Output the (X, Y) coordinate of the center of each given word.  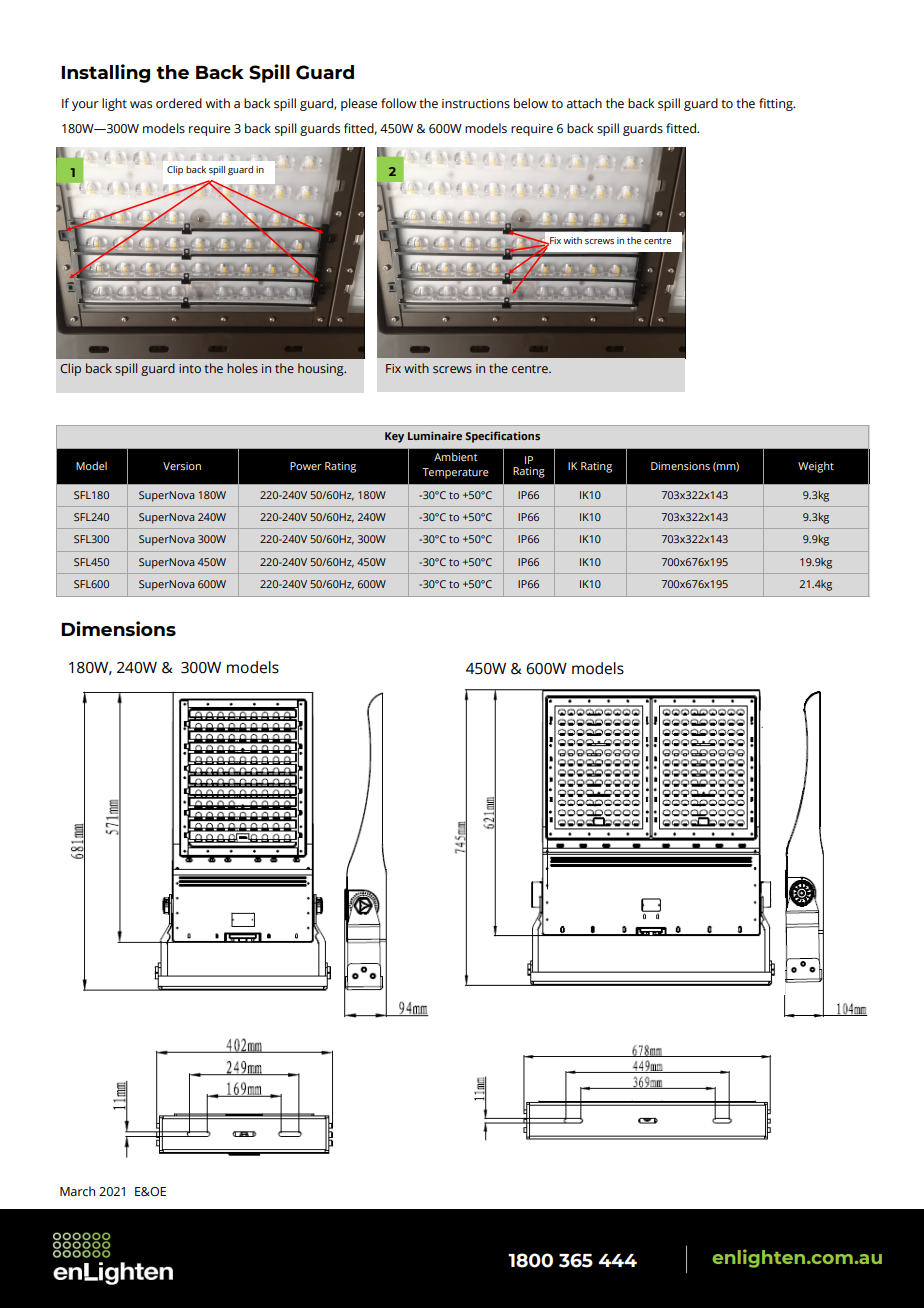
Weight (816, 467)
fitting (777, 104)
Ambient (456, 456)
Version (182, 466)
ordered (179, 103)
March (77, 1191)
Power (306, 466)
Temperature (455, 473)
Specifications (503, 437)
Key (394, 437)
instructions (476, 104)
